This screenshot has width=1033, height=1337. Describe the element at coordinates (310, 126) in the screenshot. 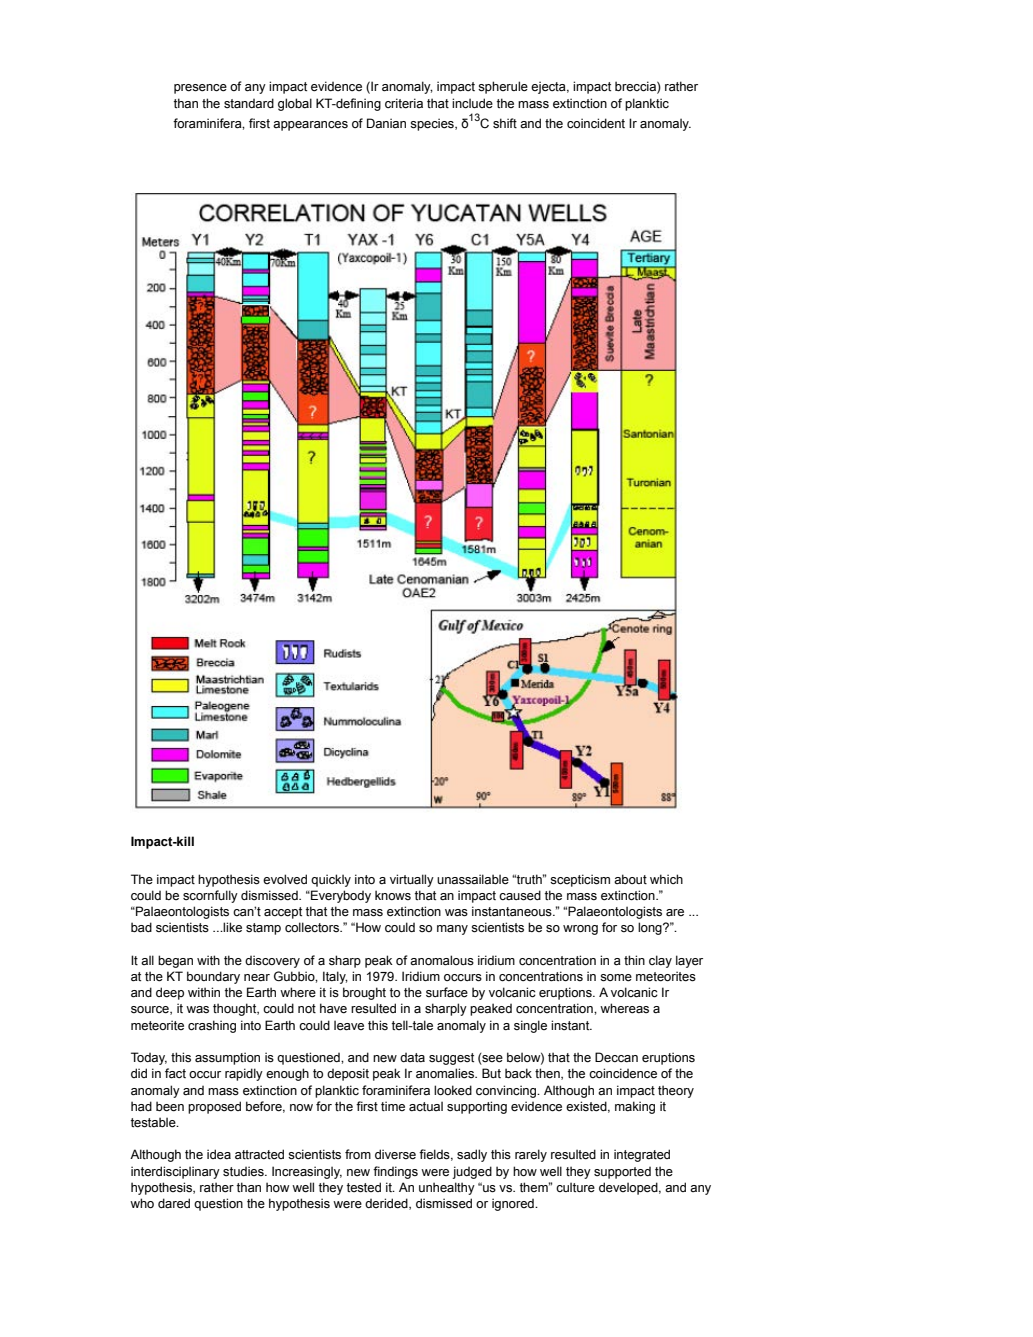

I see `appearances` at that location.
